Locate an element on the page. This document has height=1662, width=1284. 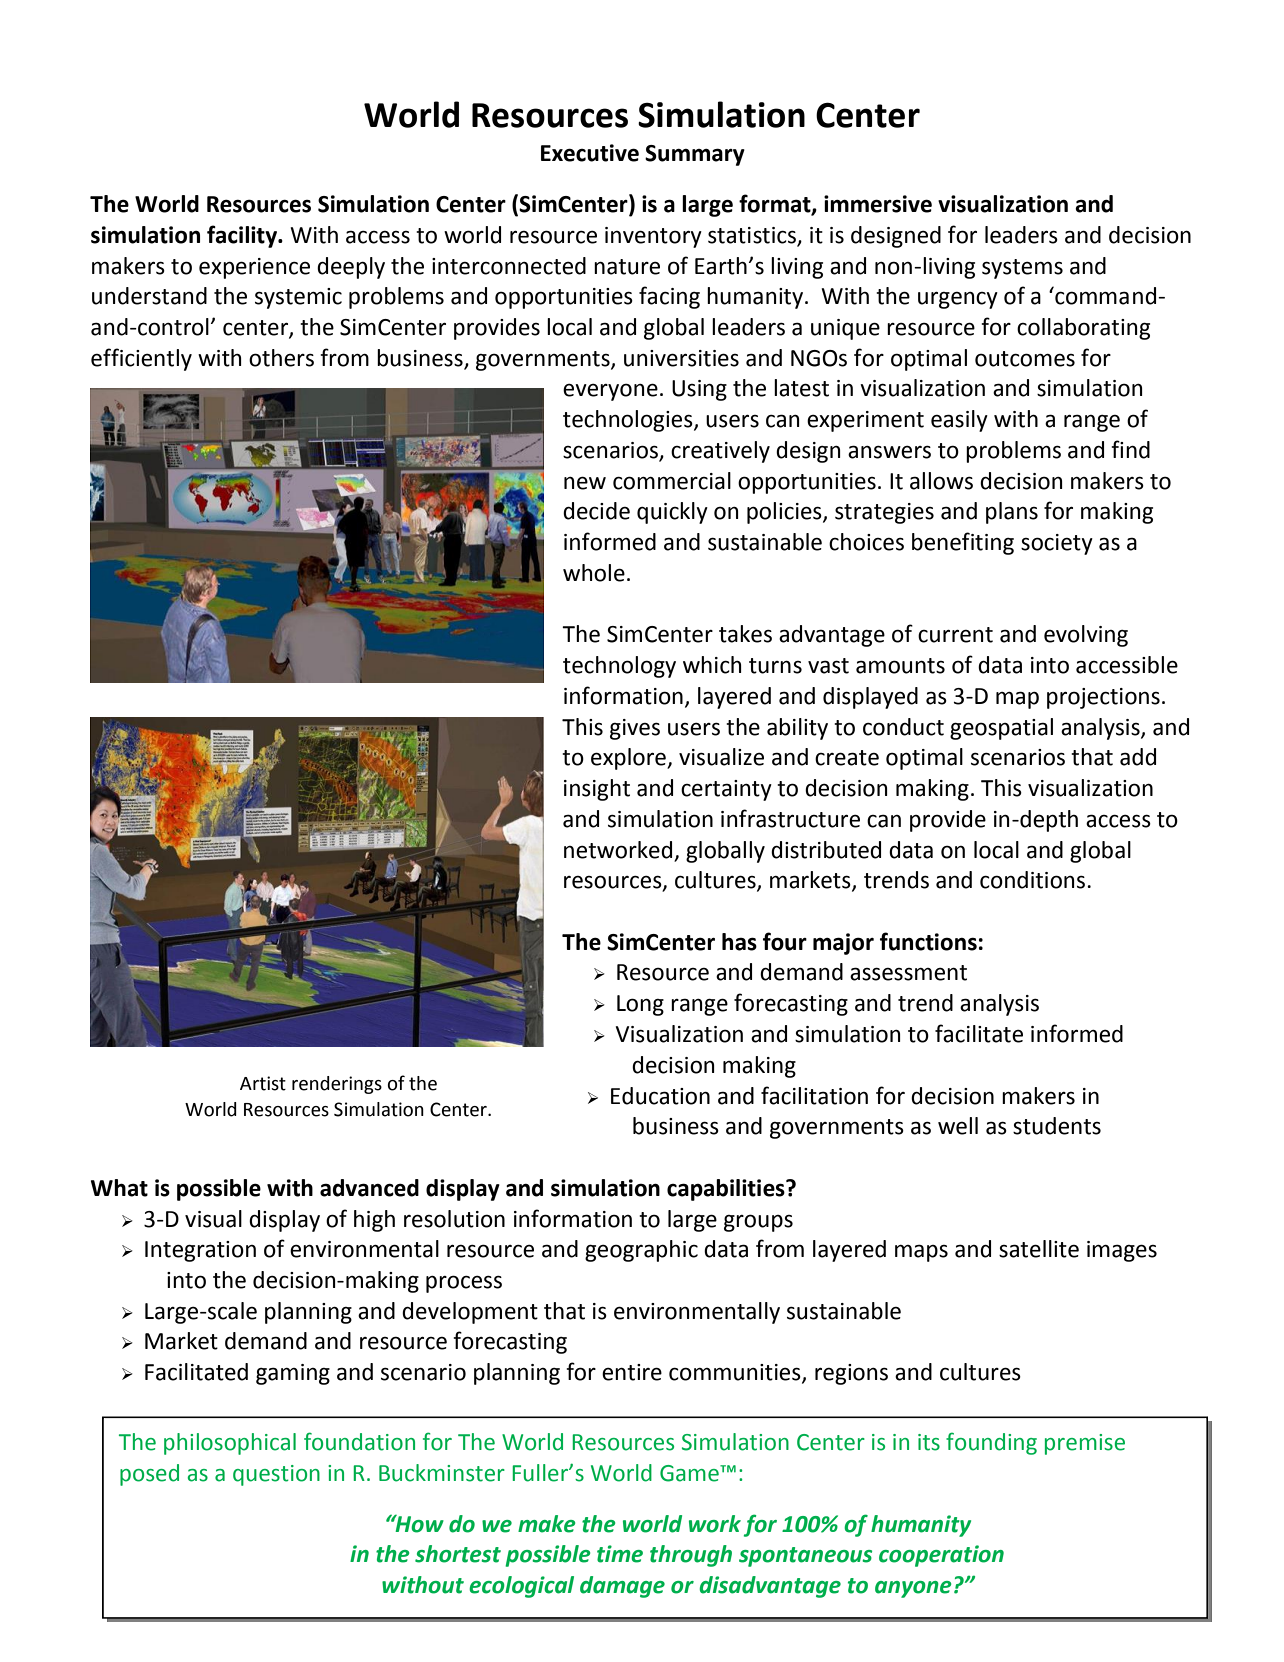
systems is located at coordinates (1022, 269).
